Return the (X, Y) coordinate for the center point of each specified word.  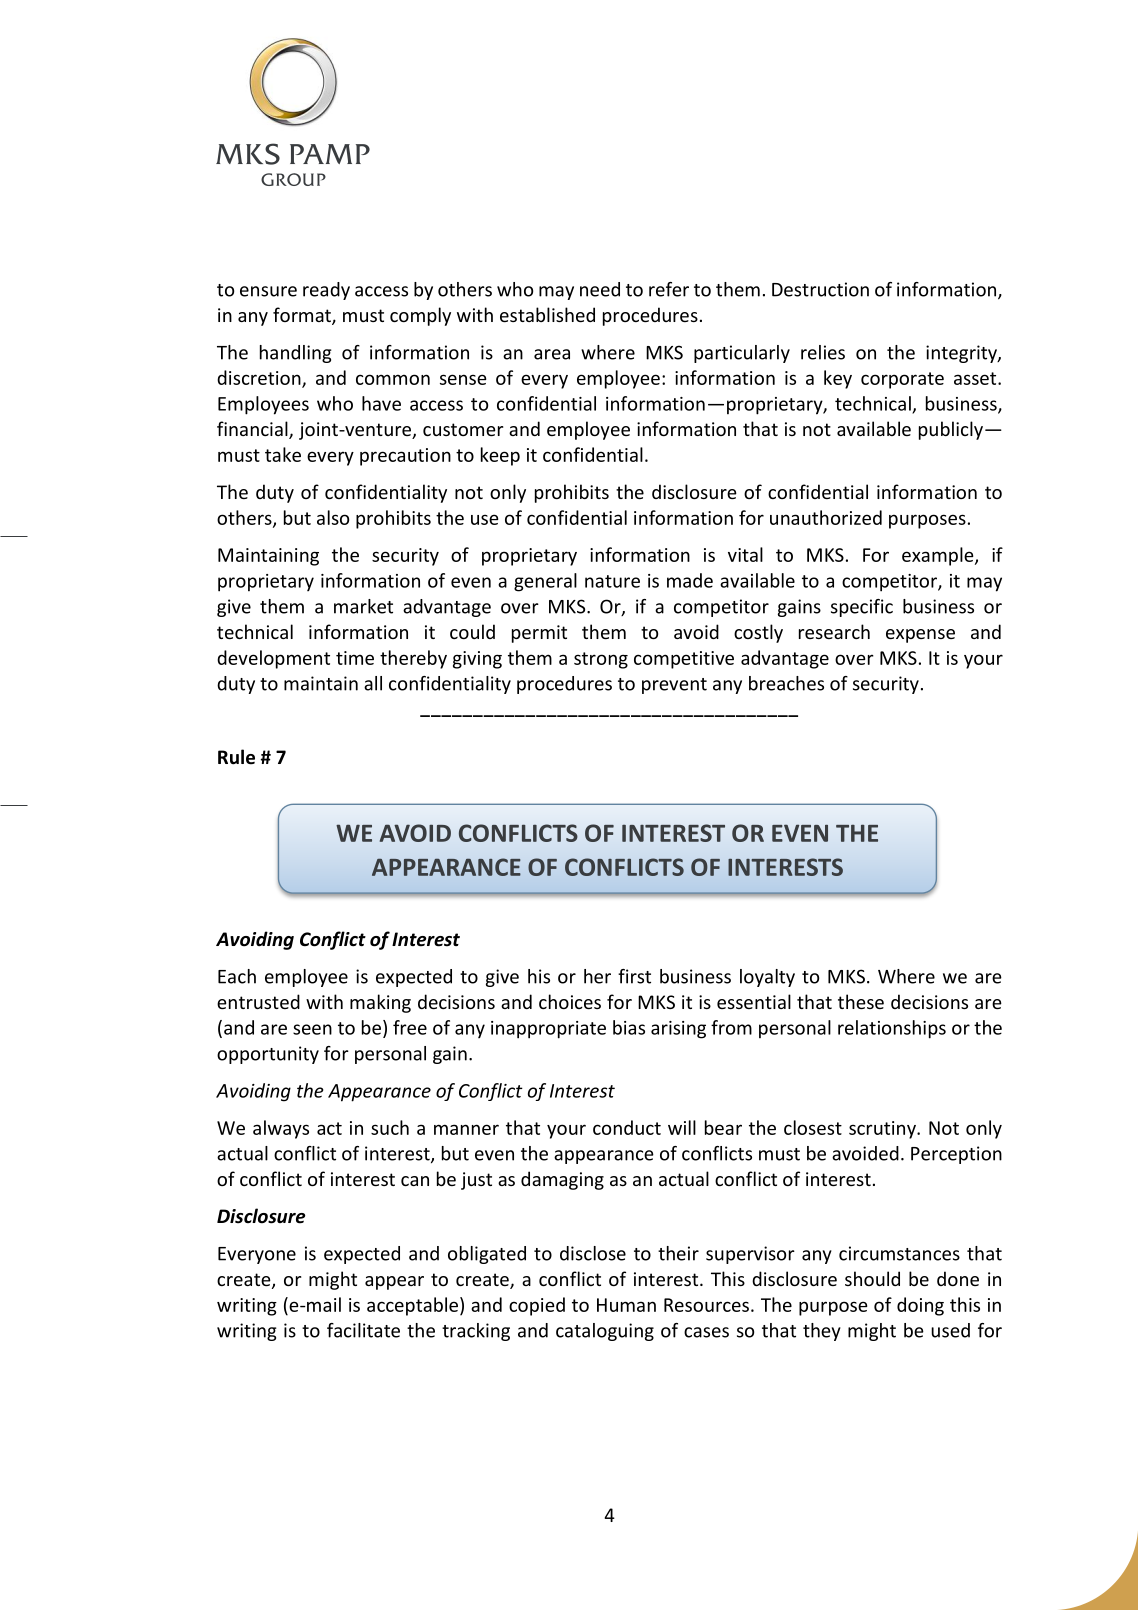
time (355, 658)
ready (326, 291)
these (861, 1001)
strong (601, 660)
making (380, 1003)
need (600, 289)
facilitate (363, 1330)
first (634, 976)
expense (920, 636)
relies (823, 352)
